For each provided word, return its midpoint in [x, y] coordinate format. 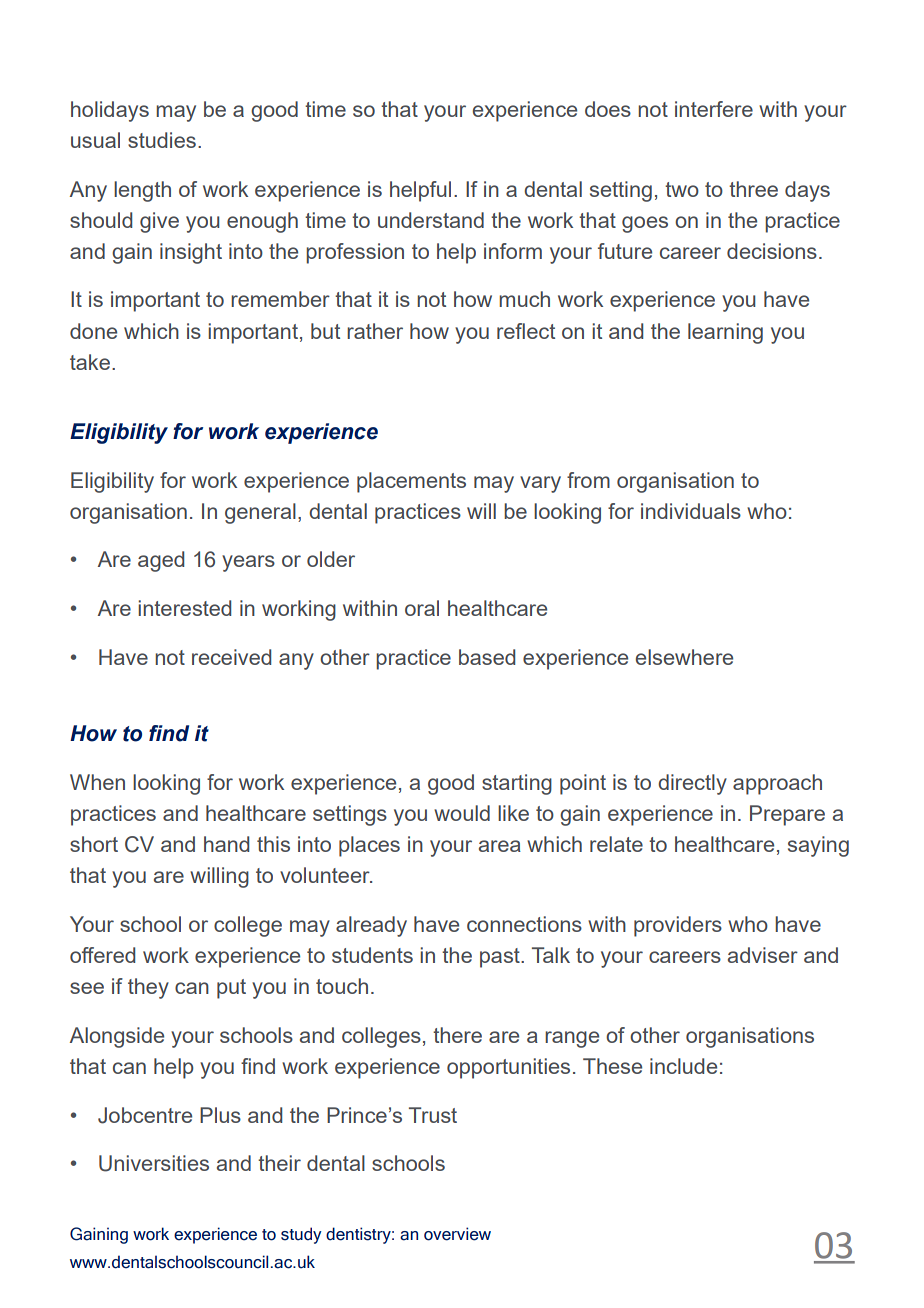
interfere [714, 109]
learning [725, 333]
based [487, 657]
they [148, 988]
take [90, 362]
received [231, 657]
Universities [154, 1163]
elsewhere [684, 657]
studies [162, 140]
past [501, 958]
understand [431, 220]
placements [411, 482]
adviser [763, 955]
